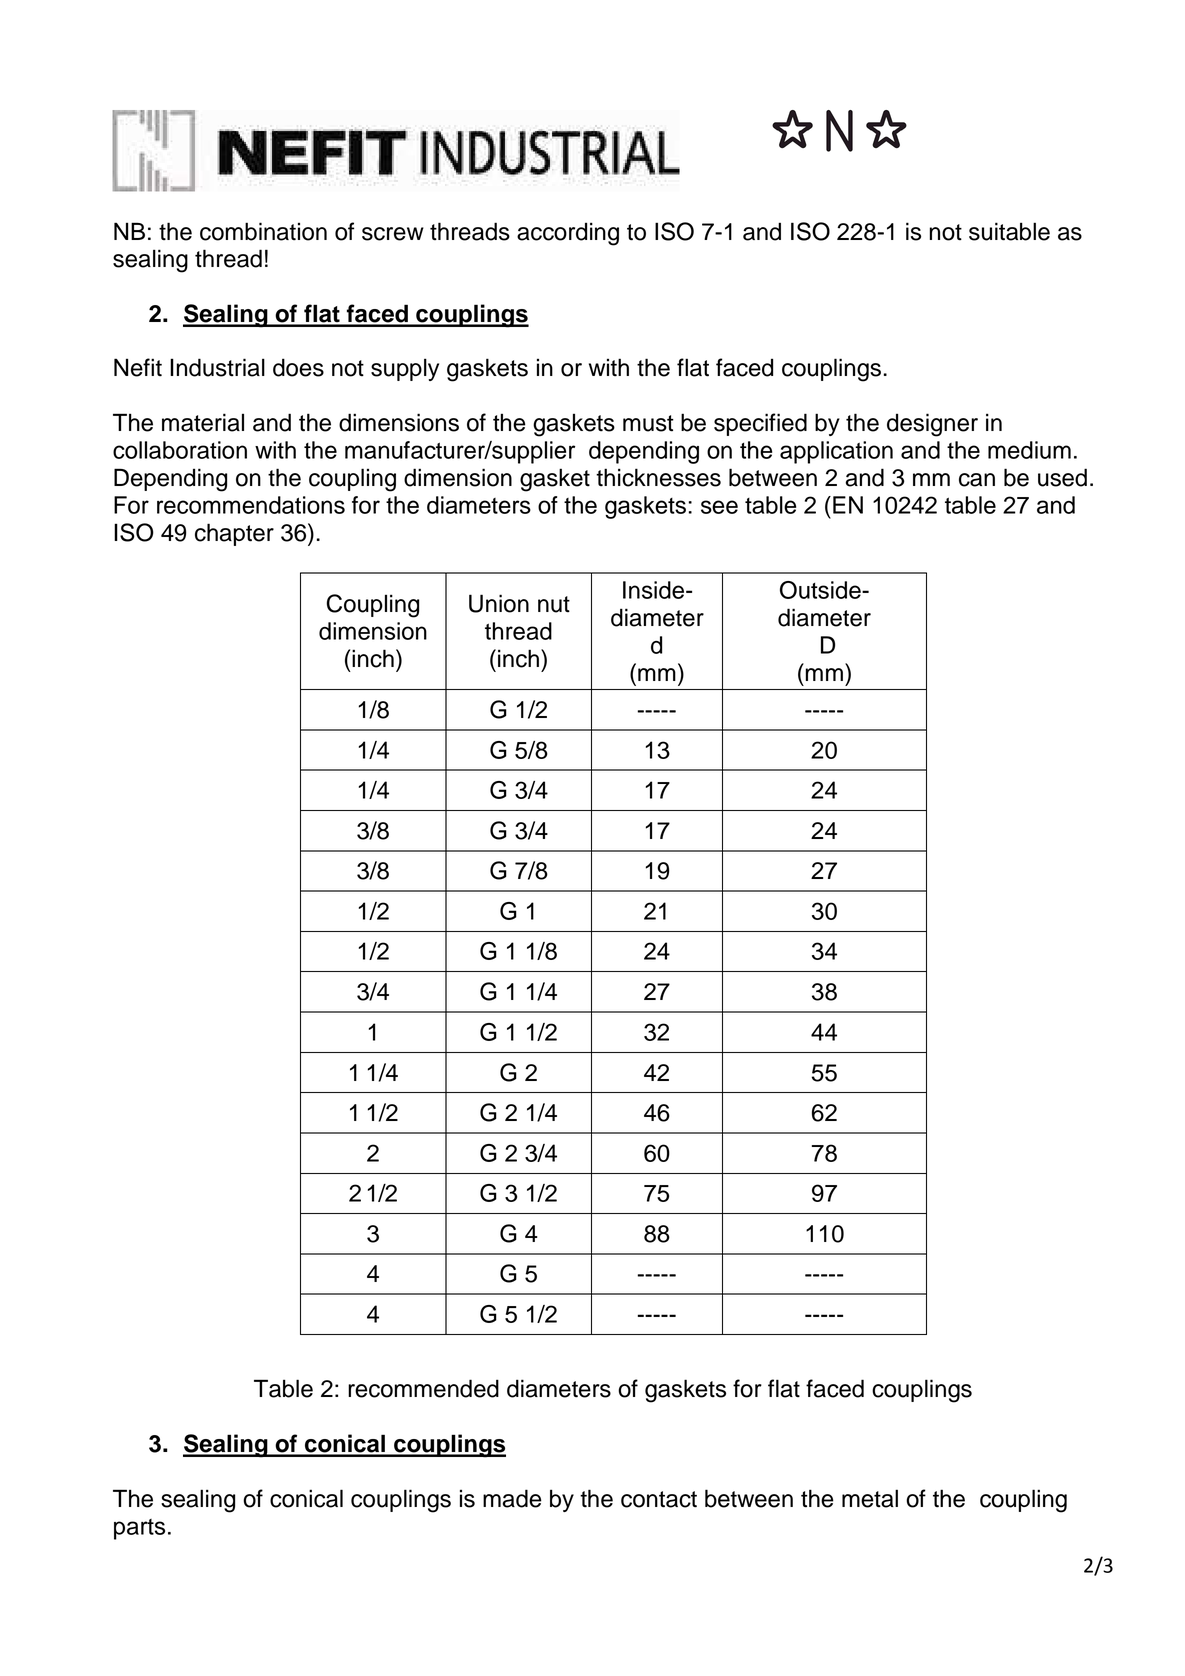  I want to click on can, so click(977, 480).
